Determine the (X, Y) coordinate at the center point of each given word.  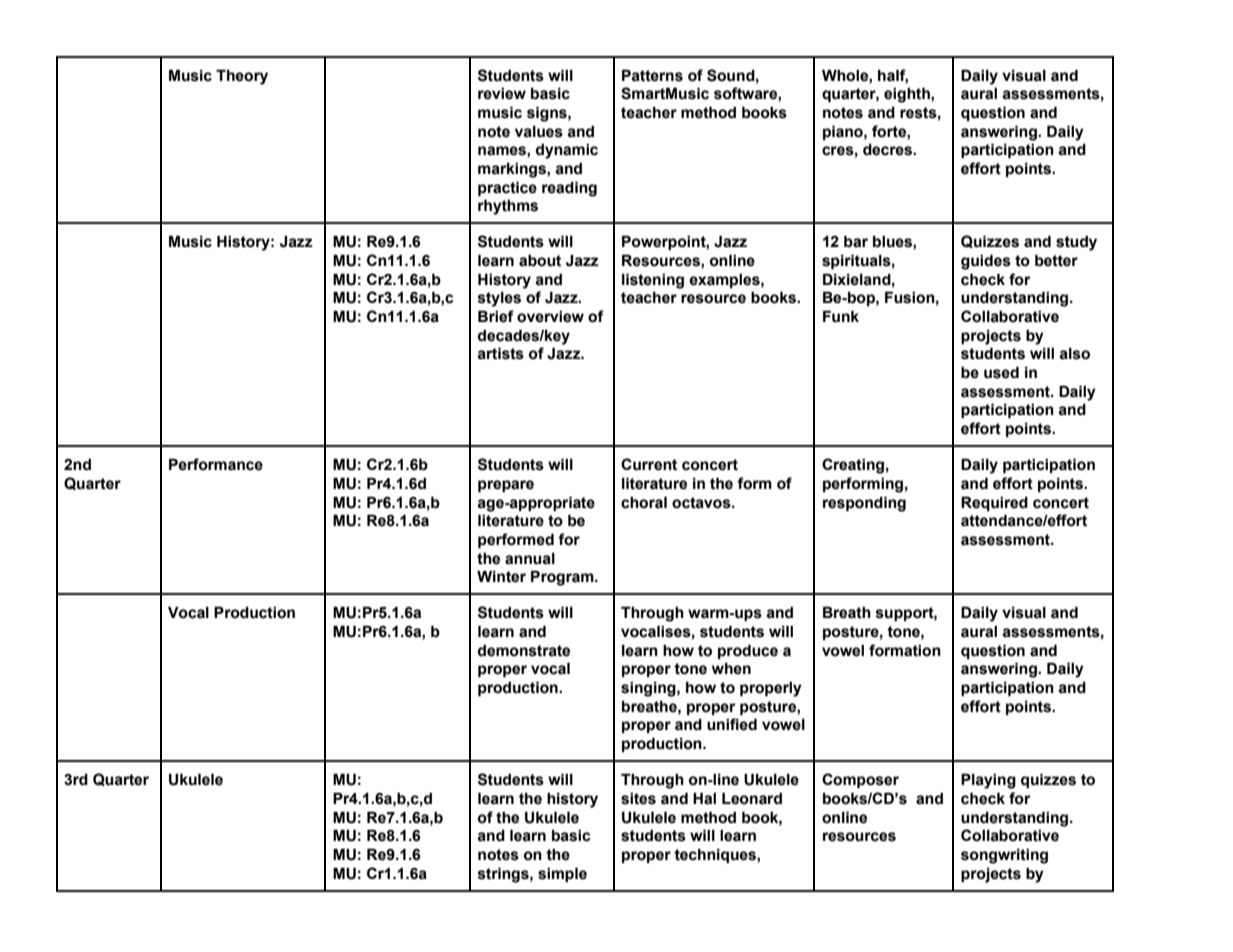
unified (732, 724)
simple (562, 874)
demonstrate (524, 650)
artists (500, 353)
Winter (501, 576)
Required (994, 503)
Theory (242, 77)
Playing (988, 781)
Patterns (652, 75)
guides (986, 262)
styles (499, 299)
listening (653, 281)
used (1001, 372)
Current (649, 464)
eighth (908, 95)
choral (644, 502)
